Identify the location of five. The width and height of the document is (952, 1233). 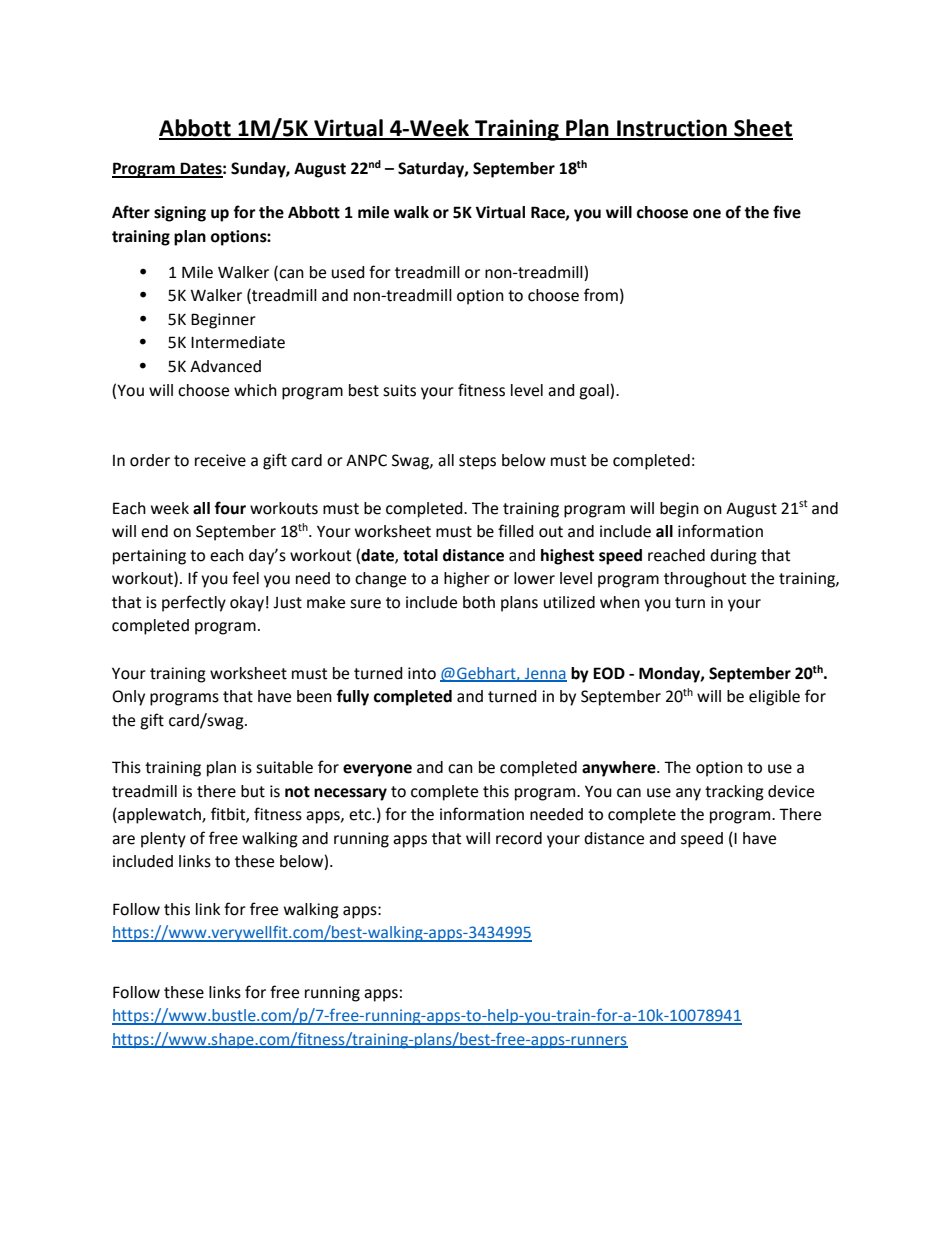
(787, 212).
